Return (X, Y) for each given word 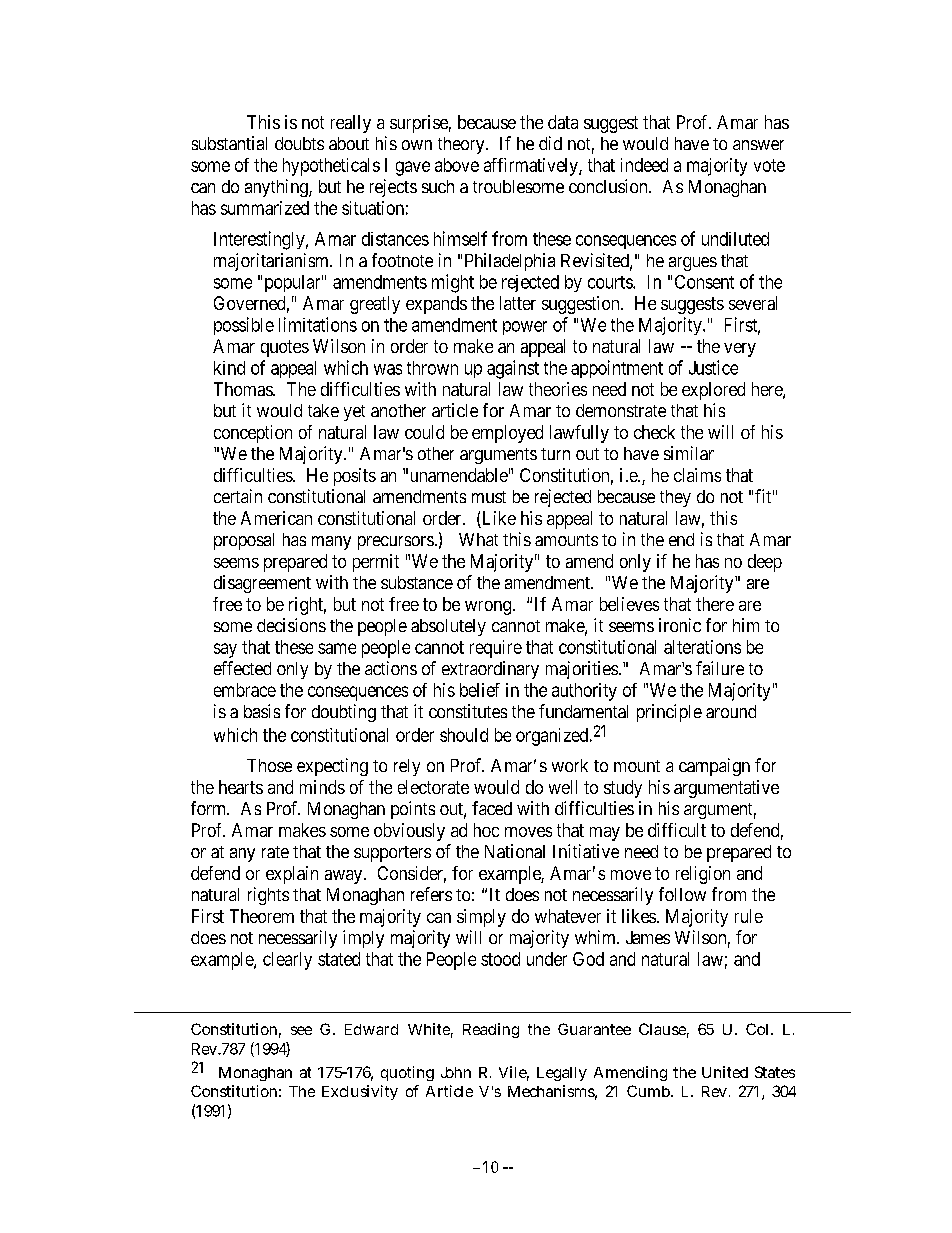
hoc (486, 830)
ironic (680, 625)
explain (292, 875)
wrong (489, 608)
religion (703, 875)
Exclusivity (360, 1092)
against (513, 369)
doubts (299, 143)
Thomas (244, 389)
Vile (514, 1073)
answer (758, 145)
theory (462, 145)
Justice (713, 367)
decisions (291, 625)
